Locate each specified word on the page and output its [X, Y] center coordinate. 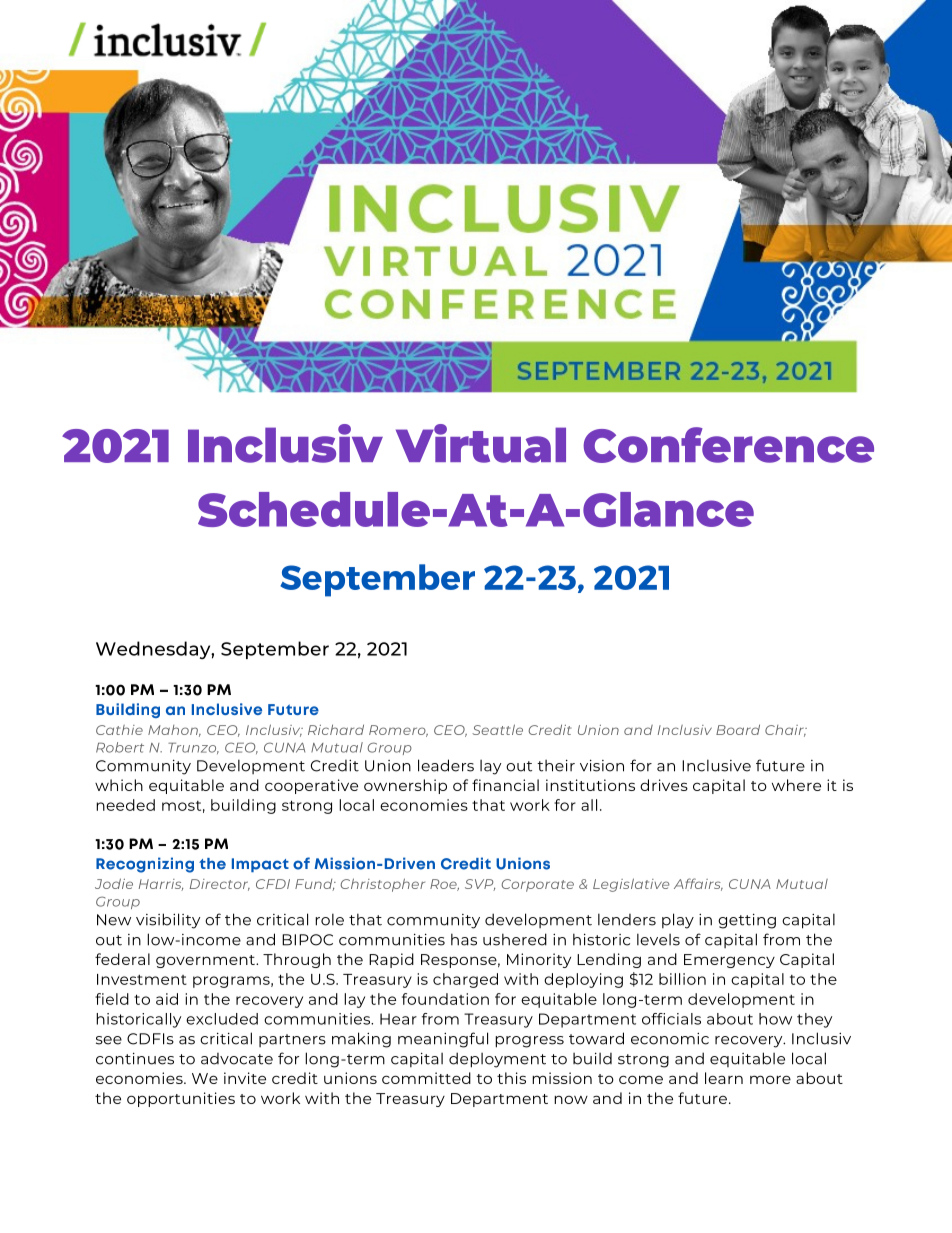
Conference [728, 445]
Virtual [481, 443]
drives [664, 785]
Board [738, 729]
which [119, 785]
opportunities [181, 1099]
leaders [446, 765]
